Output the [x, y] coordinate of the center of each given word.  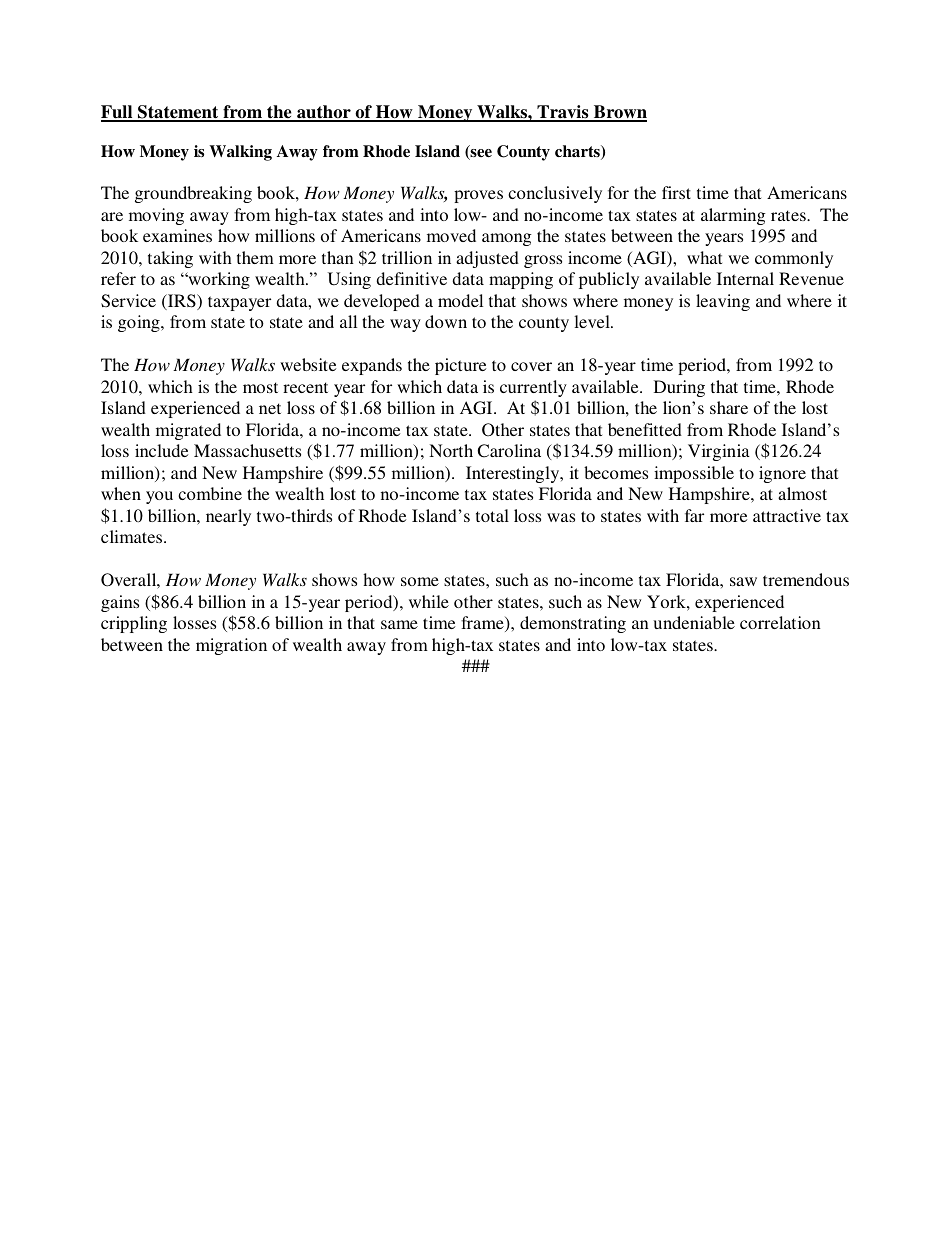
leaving [723, 302]
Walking [240, 153]
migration [231, 646]
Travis [563, 113]
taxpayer [239, 303]
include [161, 450]
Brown [619, 113]
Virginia [719, 452]
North [451, 450]
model [460, 300]
